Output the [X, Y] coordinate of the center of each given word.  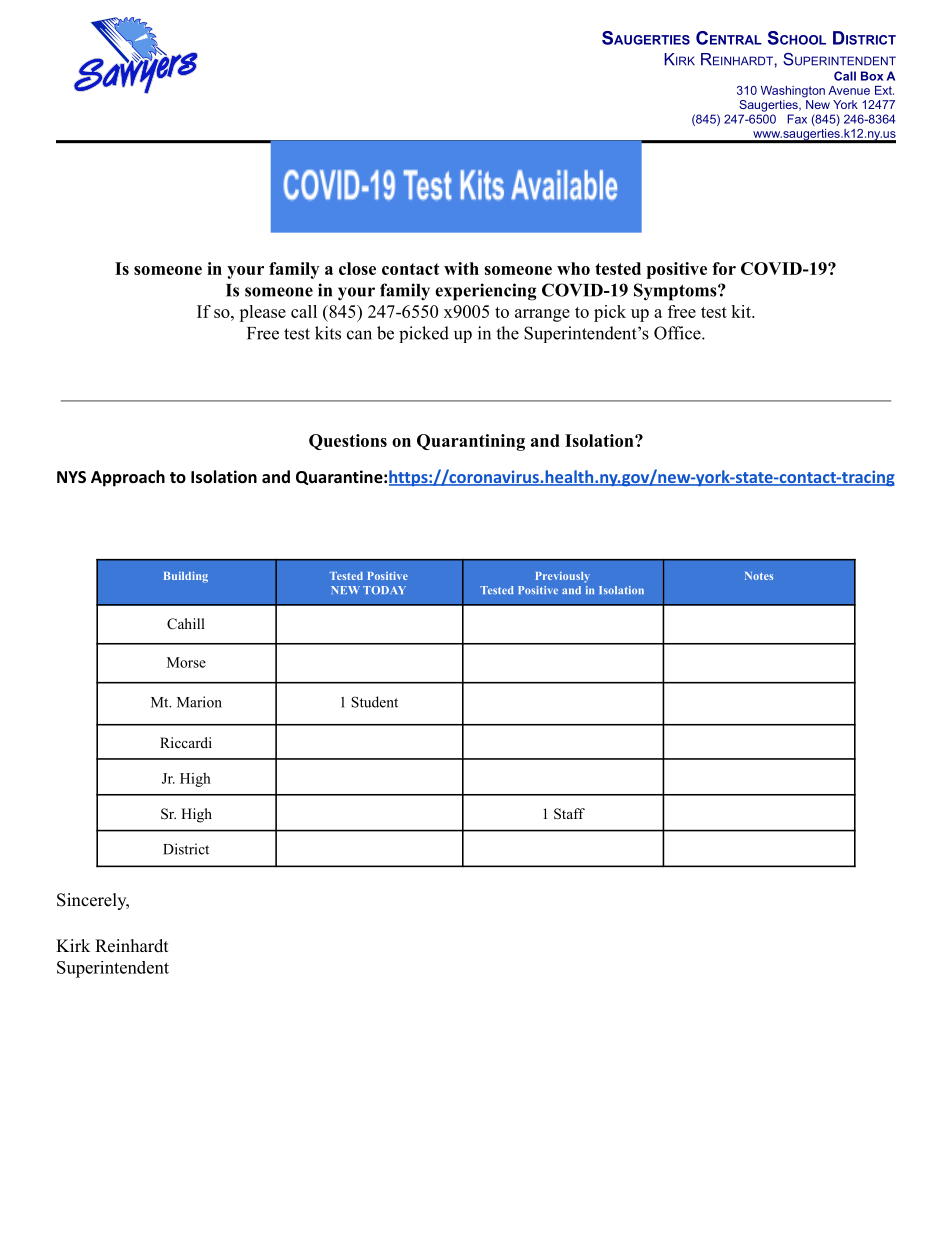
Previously [563, 577]
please [262, 313]
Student [374, 702]
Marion [199, 702]
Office [678, 333]
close [357, 268]
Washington [793, 92]
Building [186, 577]
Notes [759, 576]
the [507, 333]
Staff [569, 814]
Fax [797, 119]
